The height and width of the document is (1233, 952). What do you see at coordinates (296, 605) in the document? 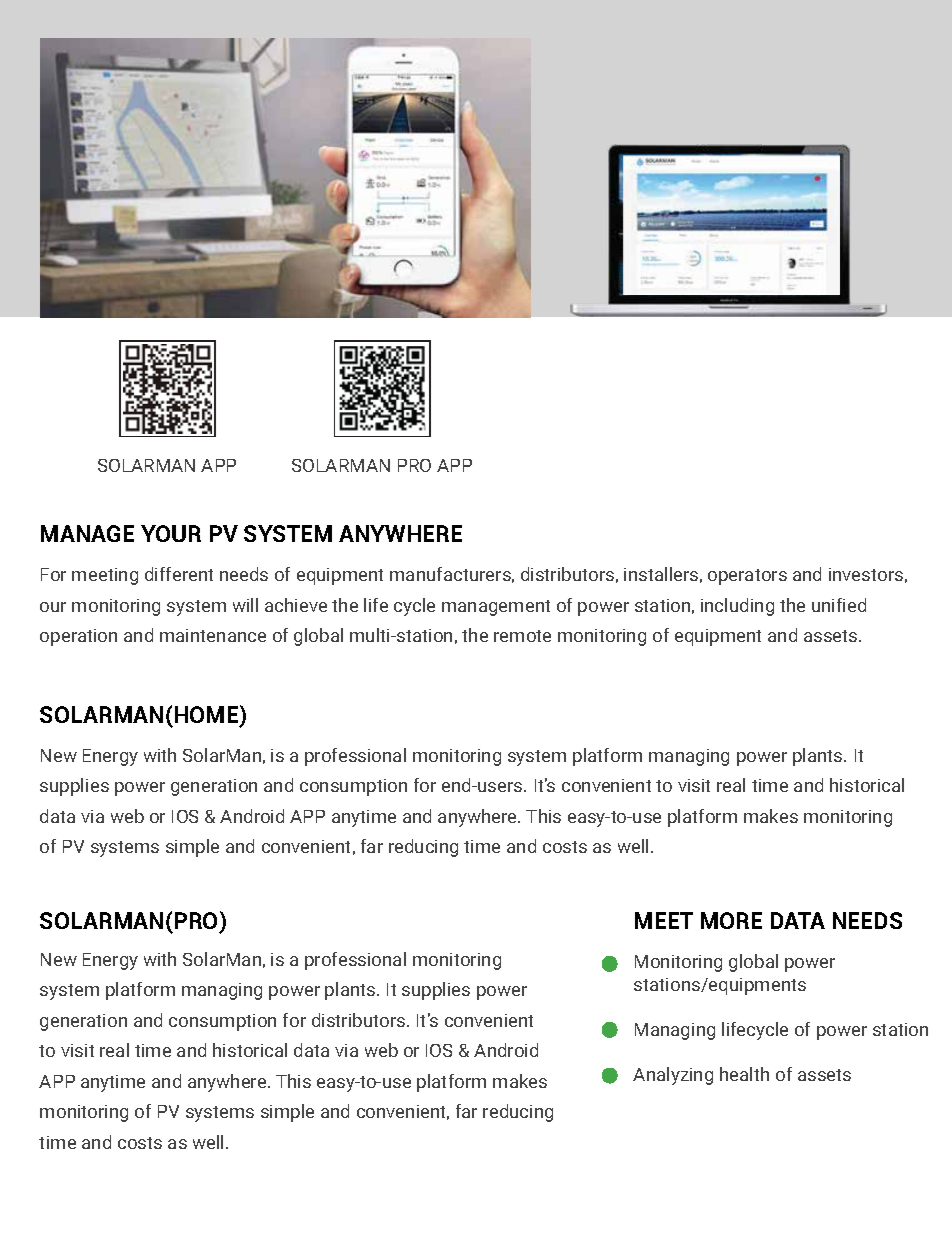
I see `achieve` at bounding box center [296, 605].
